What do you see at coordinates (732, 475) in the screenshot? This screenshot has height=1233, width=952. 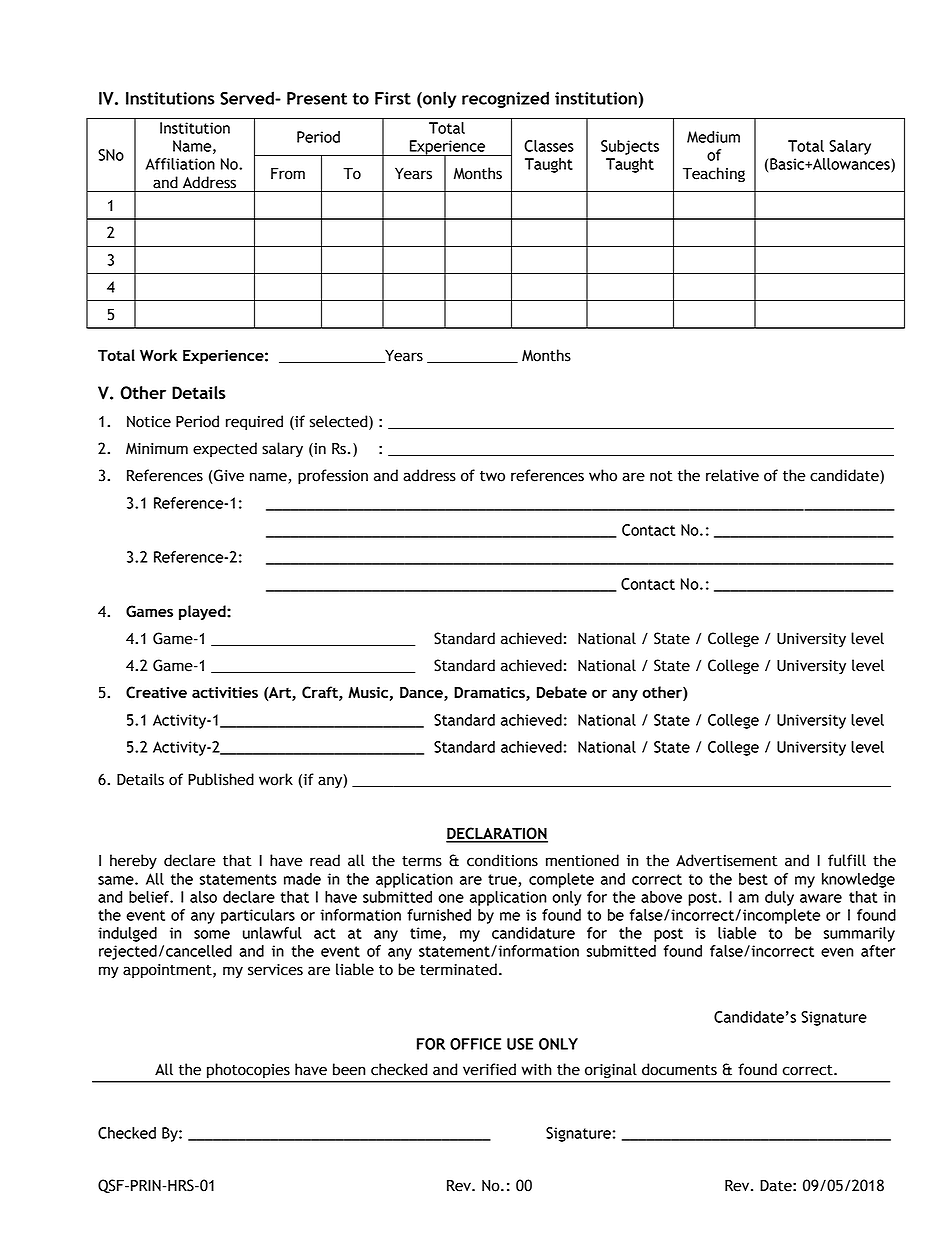 I see `relative` at bounding box center [732, 475].
